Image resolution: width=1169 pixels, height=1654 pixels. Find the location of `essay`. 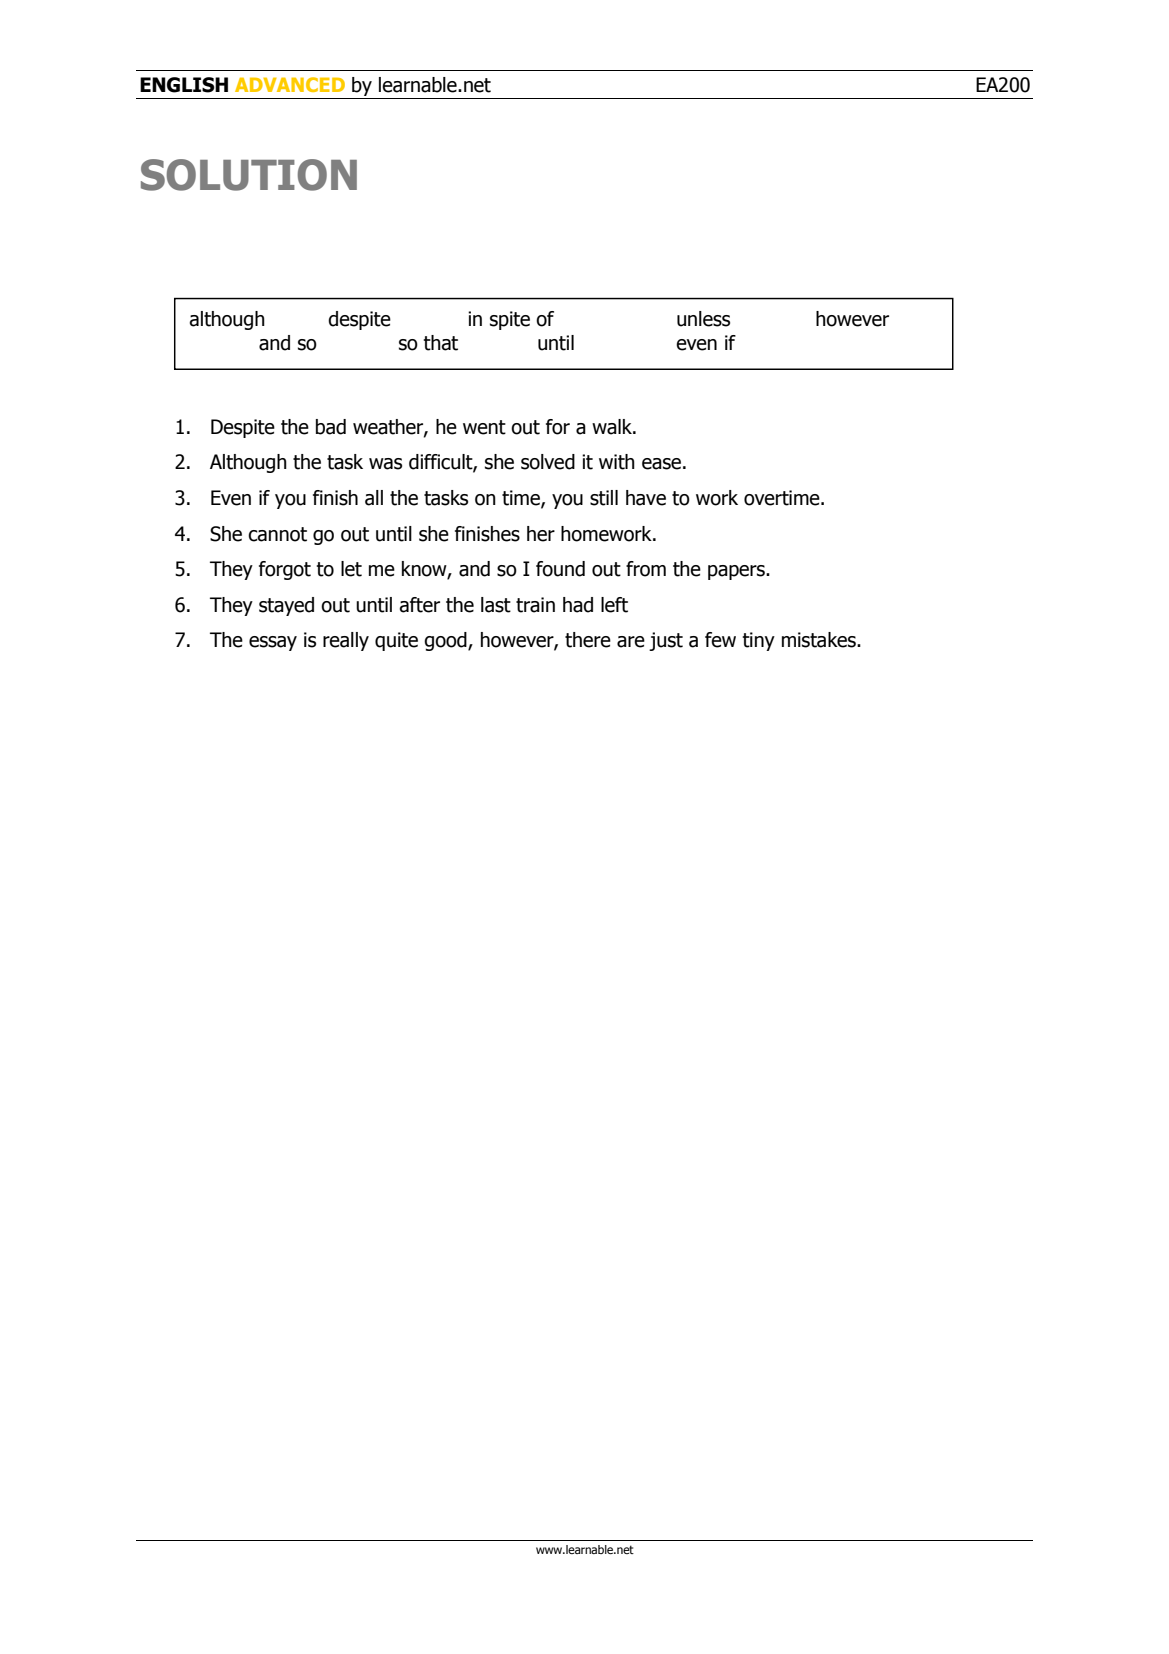

essay is located at coordinates (273, 643).
